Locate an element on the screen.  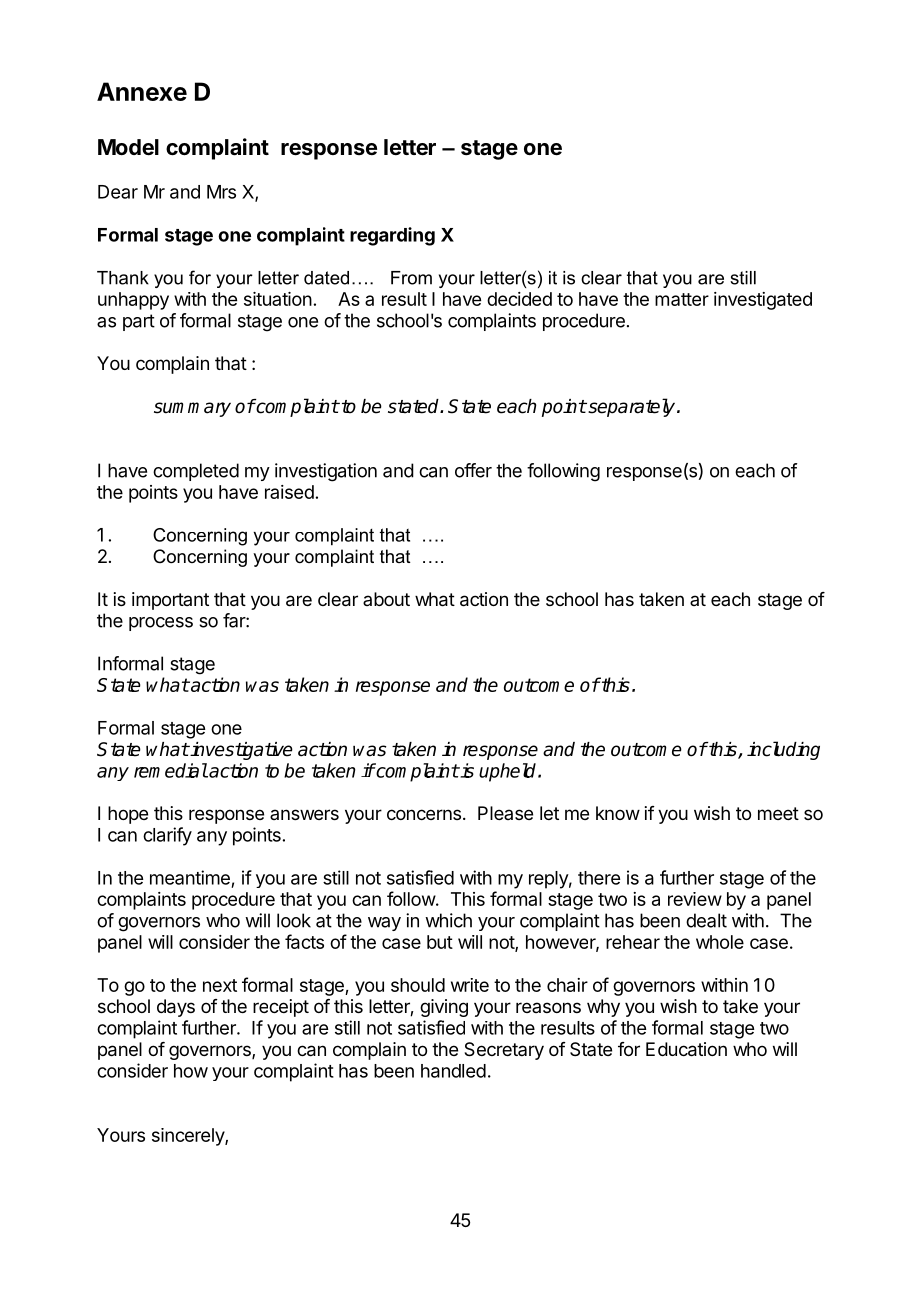
matter is located at coordinates (682, 299).
